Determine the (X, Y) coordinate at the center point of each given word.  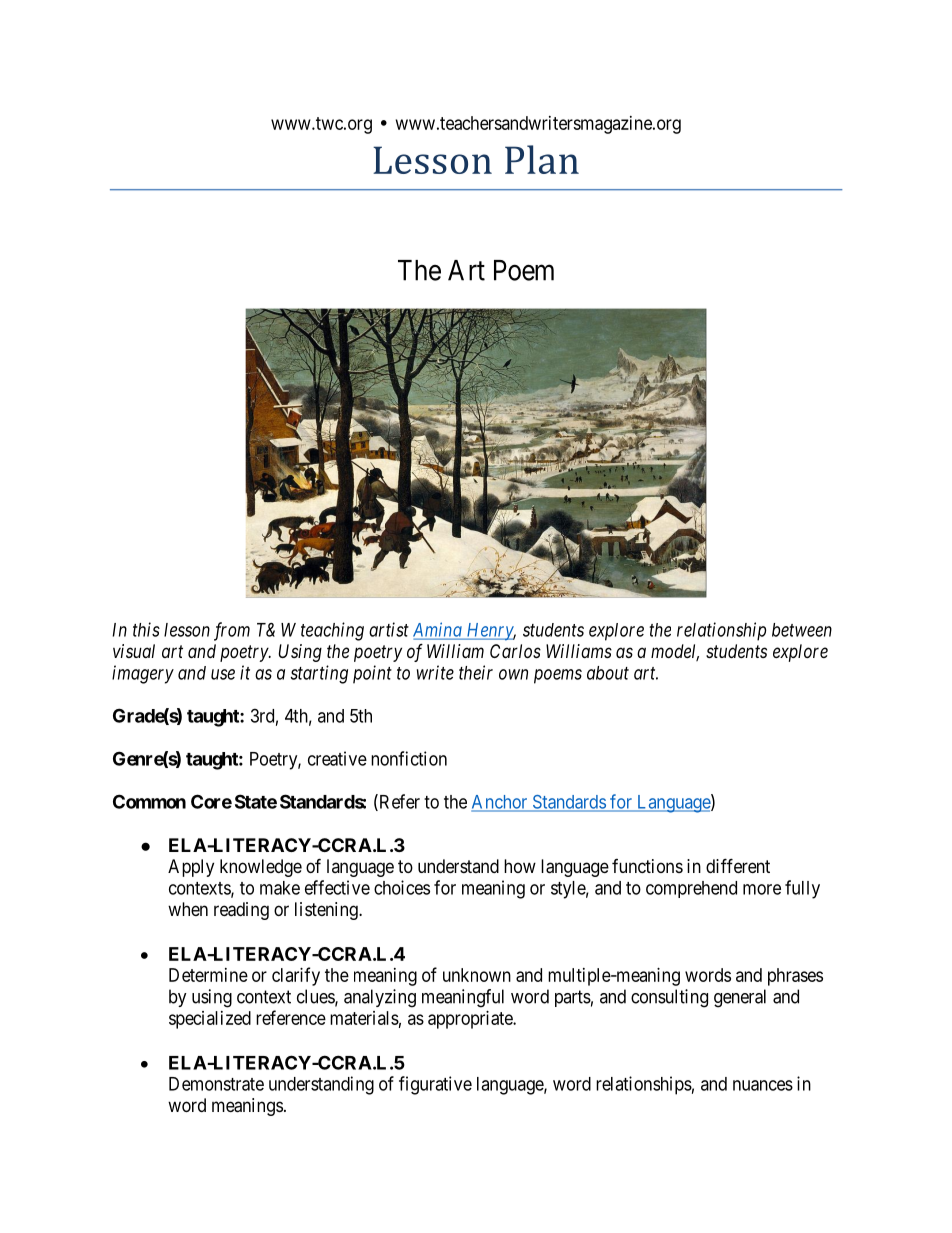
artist (389, 629)
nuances (763, 1085)
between (802, 630)
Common (149, 801)
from (232, 631)
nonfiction (409, 758)
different (738, 865)
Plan (542, 159)
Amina (438, 630)
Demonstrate (216, 1084)
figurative (435, 1085)
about (608, 673)
